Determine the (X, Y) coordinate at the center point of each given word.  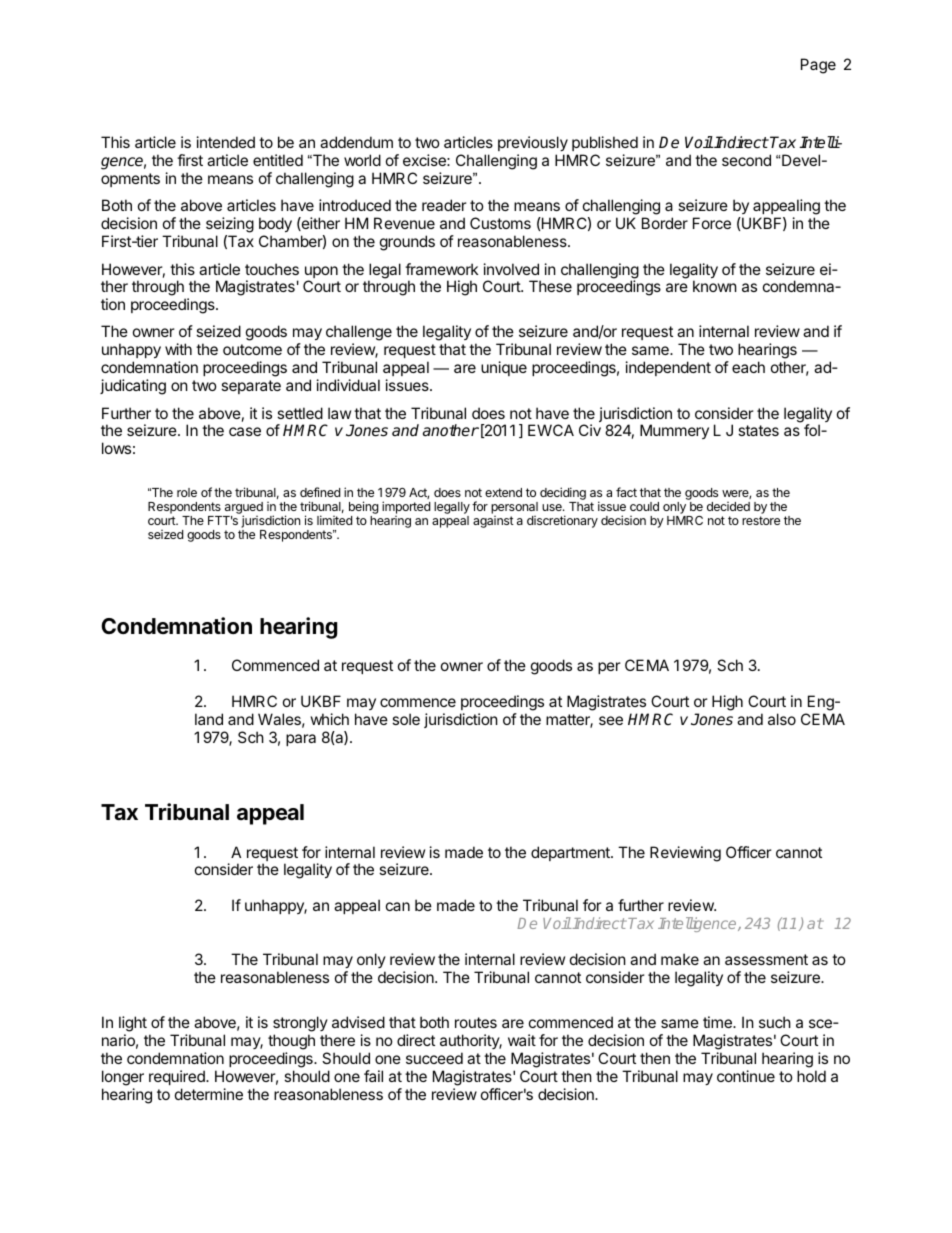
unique (504, 368)
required (178, 1077)
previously (533, 145)
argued (243, 509)
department (571, 853)
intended (226, 142)
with (178, 349)
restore (761, 520)
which (330, 719)
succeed (434, 1058)
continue (746, 1076)
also (782, 719)
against (493, 522)
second (746, 160)
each (748, 367)
